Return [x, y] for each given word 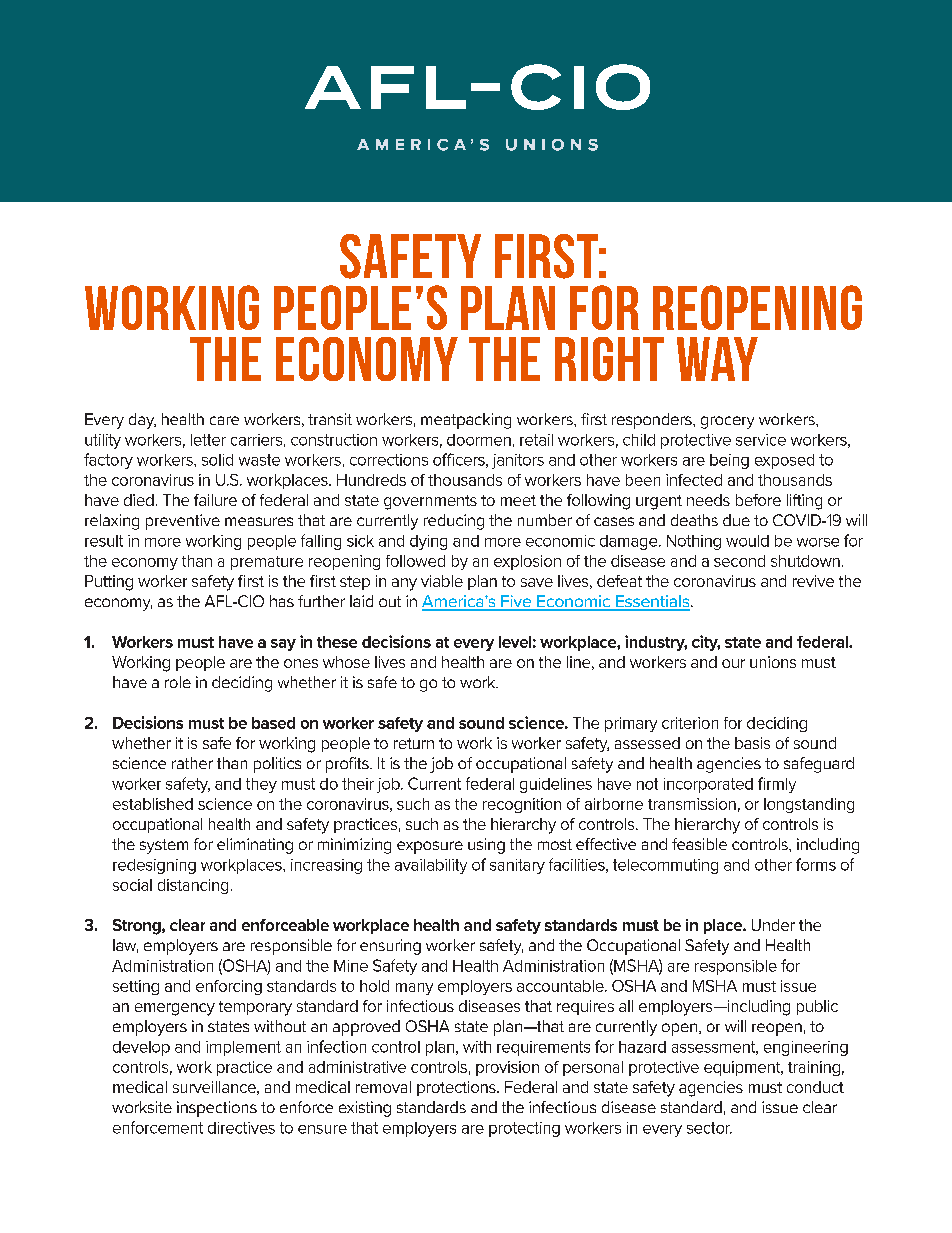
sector [709, 1128]
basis [752, 743]
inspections [217, 1109]
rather [192, 763]
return [414, 743]
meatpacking [466, 421]
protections [457, 1088]
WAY [717, 359]
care [224, 420]
